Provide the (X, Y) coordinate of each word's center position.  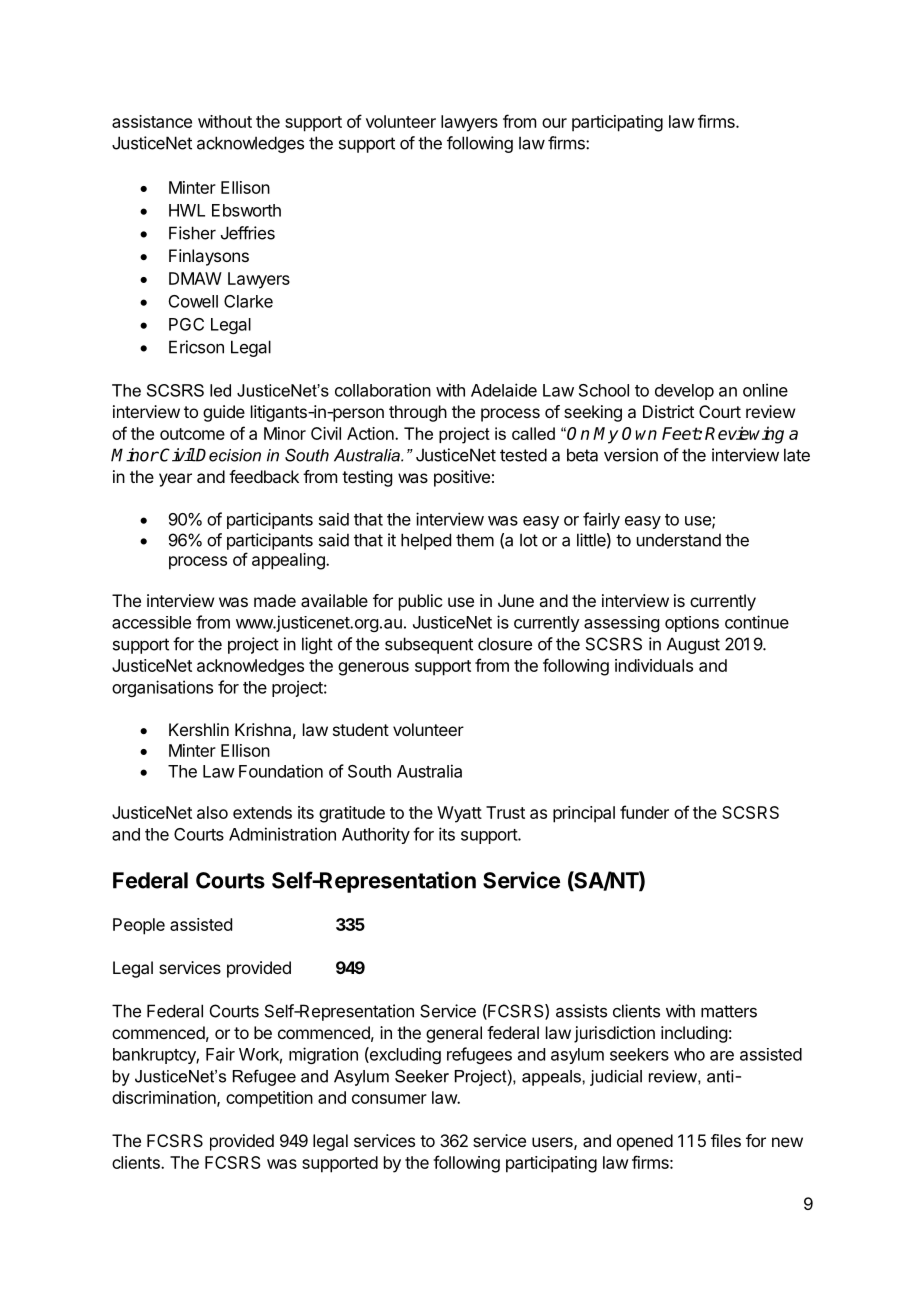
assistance (152, 121)
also (212, 812)
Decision (228, 455)
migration (323, 1055)
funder (644, 812)
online (765, 390)
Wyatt (459, 814)
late (797, 455)
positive (462, 478)
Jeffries (248, 233)
